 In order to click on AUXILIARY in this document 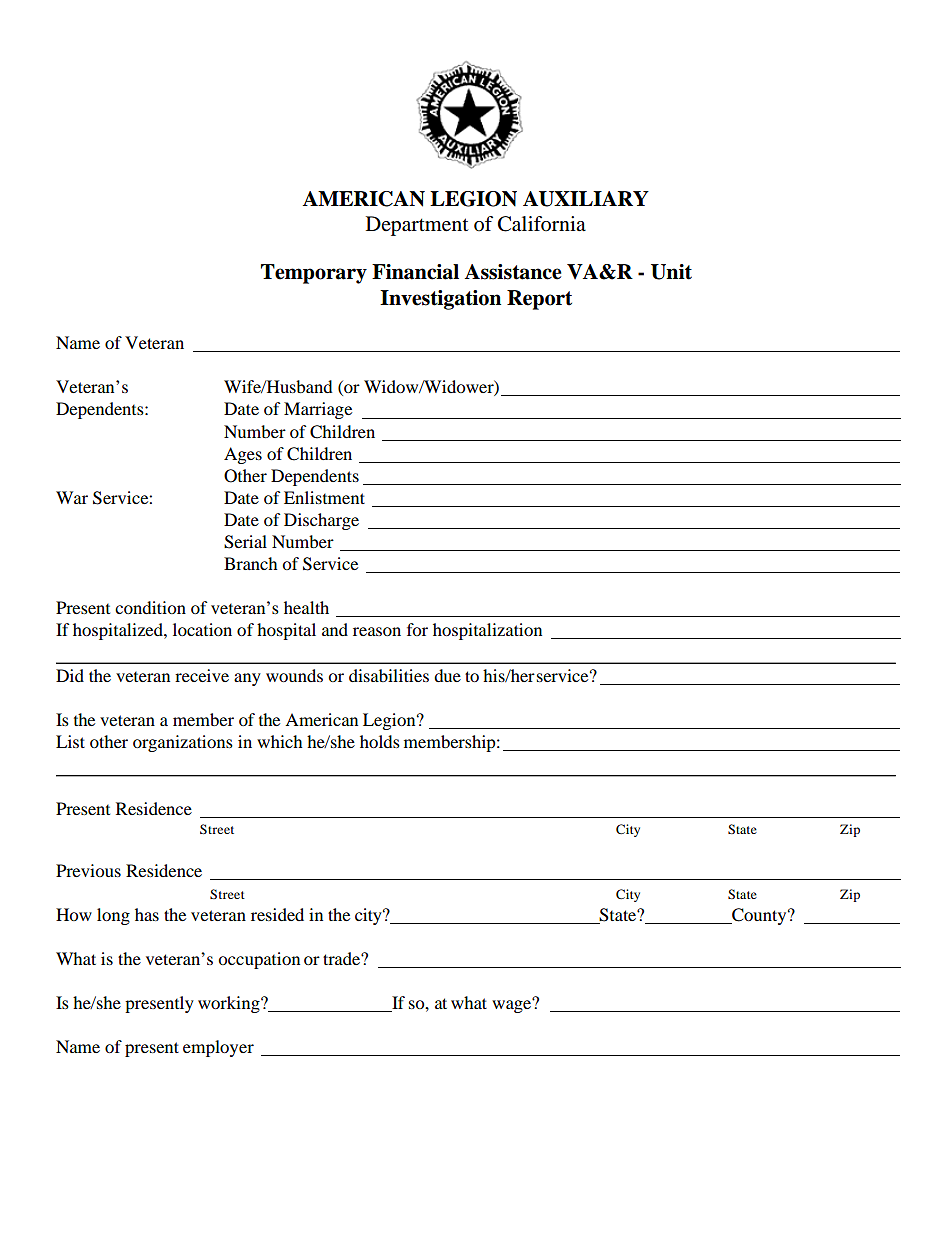, I will do `click(586, 199)`.
